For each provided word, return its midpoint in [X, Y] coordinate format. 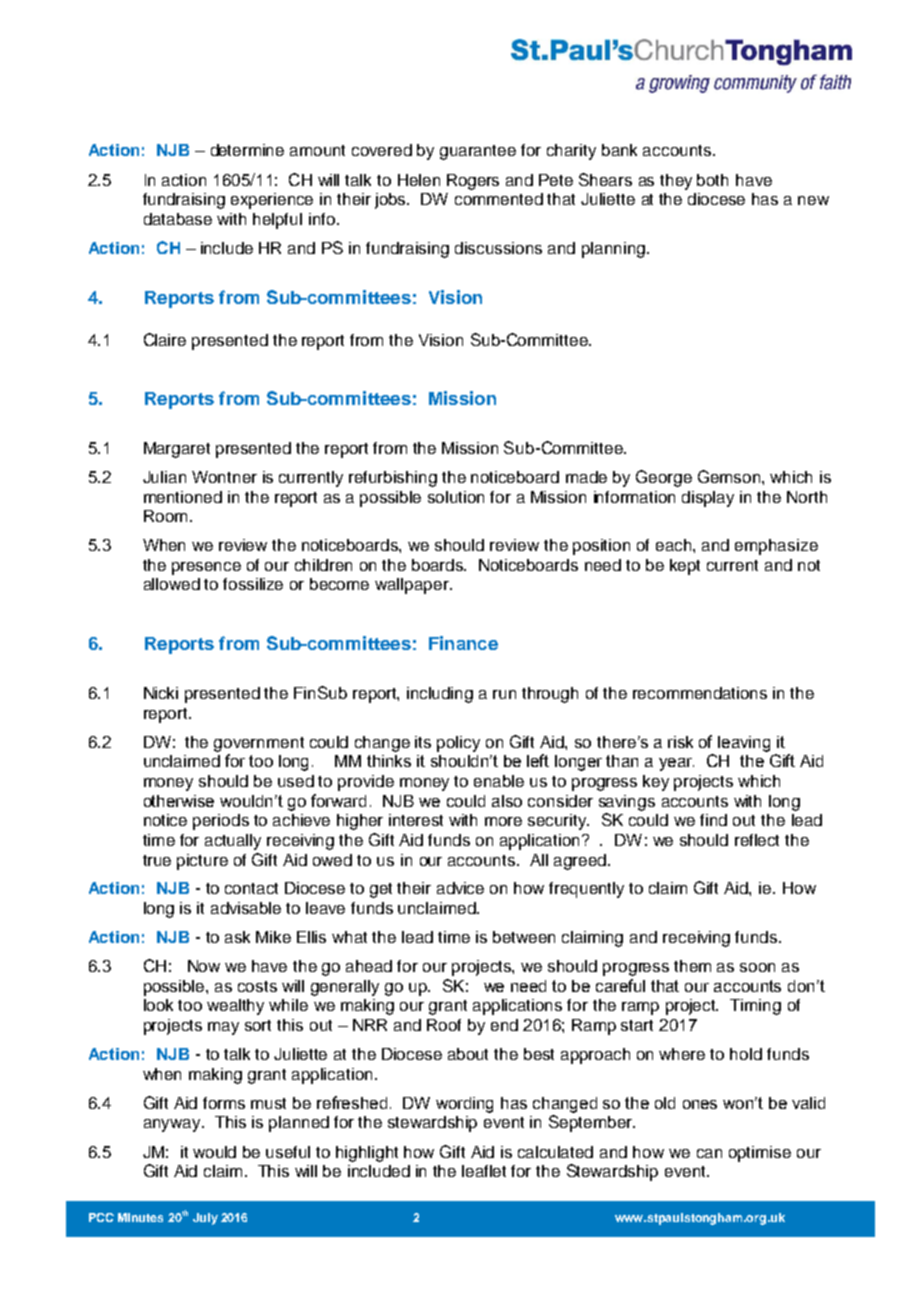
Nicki [161, 693]
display [708, 499]
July [205, 1219]
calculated [555, 1152]
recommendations [700, 693]
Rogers [473, 182]
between [524, 937]
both [712, 180]
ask [237, 937]
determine [247, 150]
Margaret [177, 450]
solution [456, 497]
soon [757, 967]
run [504, 694]
